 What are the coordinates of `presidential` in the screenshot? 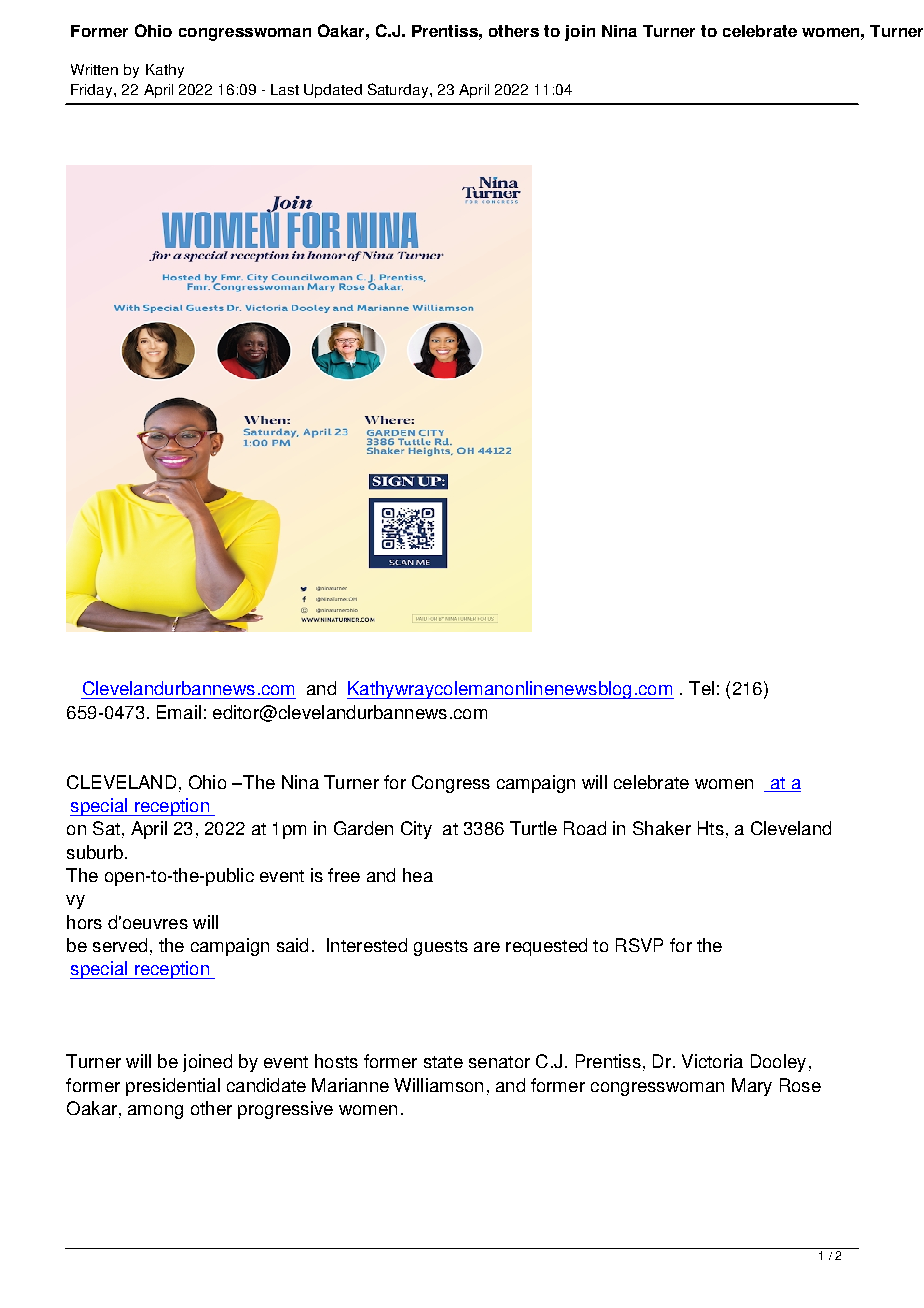 It's located at (173, 1087).
